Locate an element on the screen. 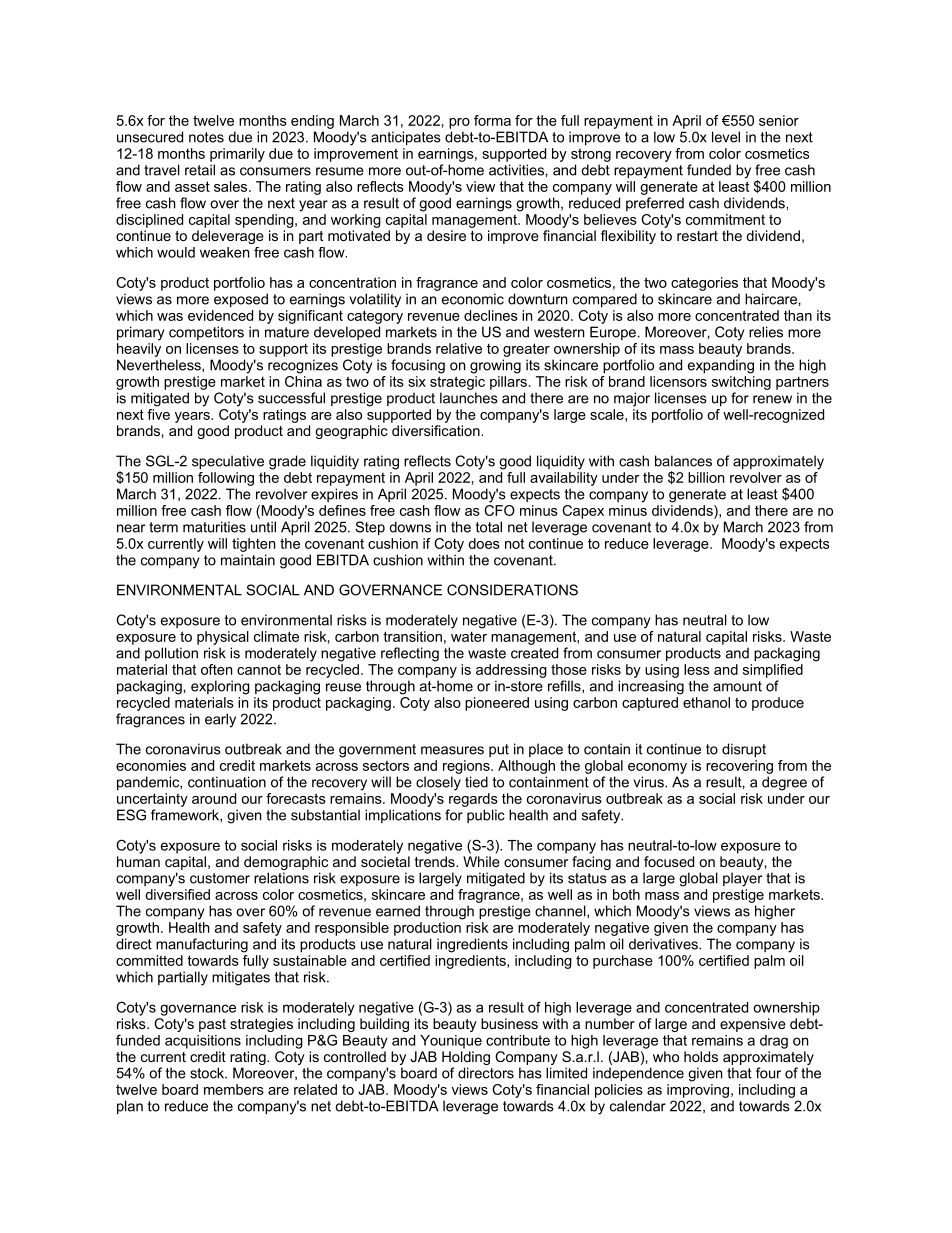 The height and width of the screenshot is (1233, 952). customer is located at coordinates (220, 878).
